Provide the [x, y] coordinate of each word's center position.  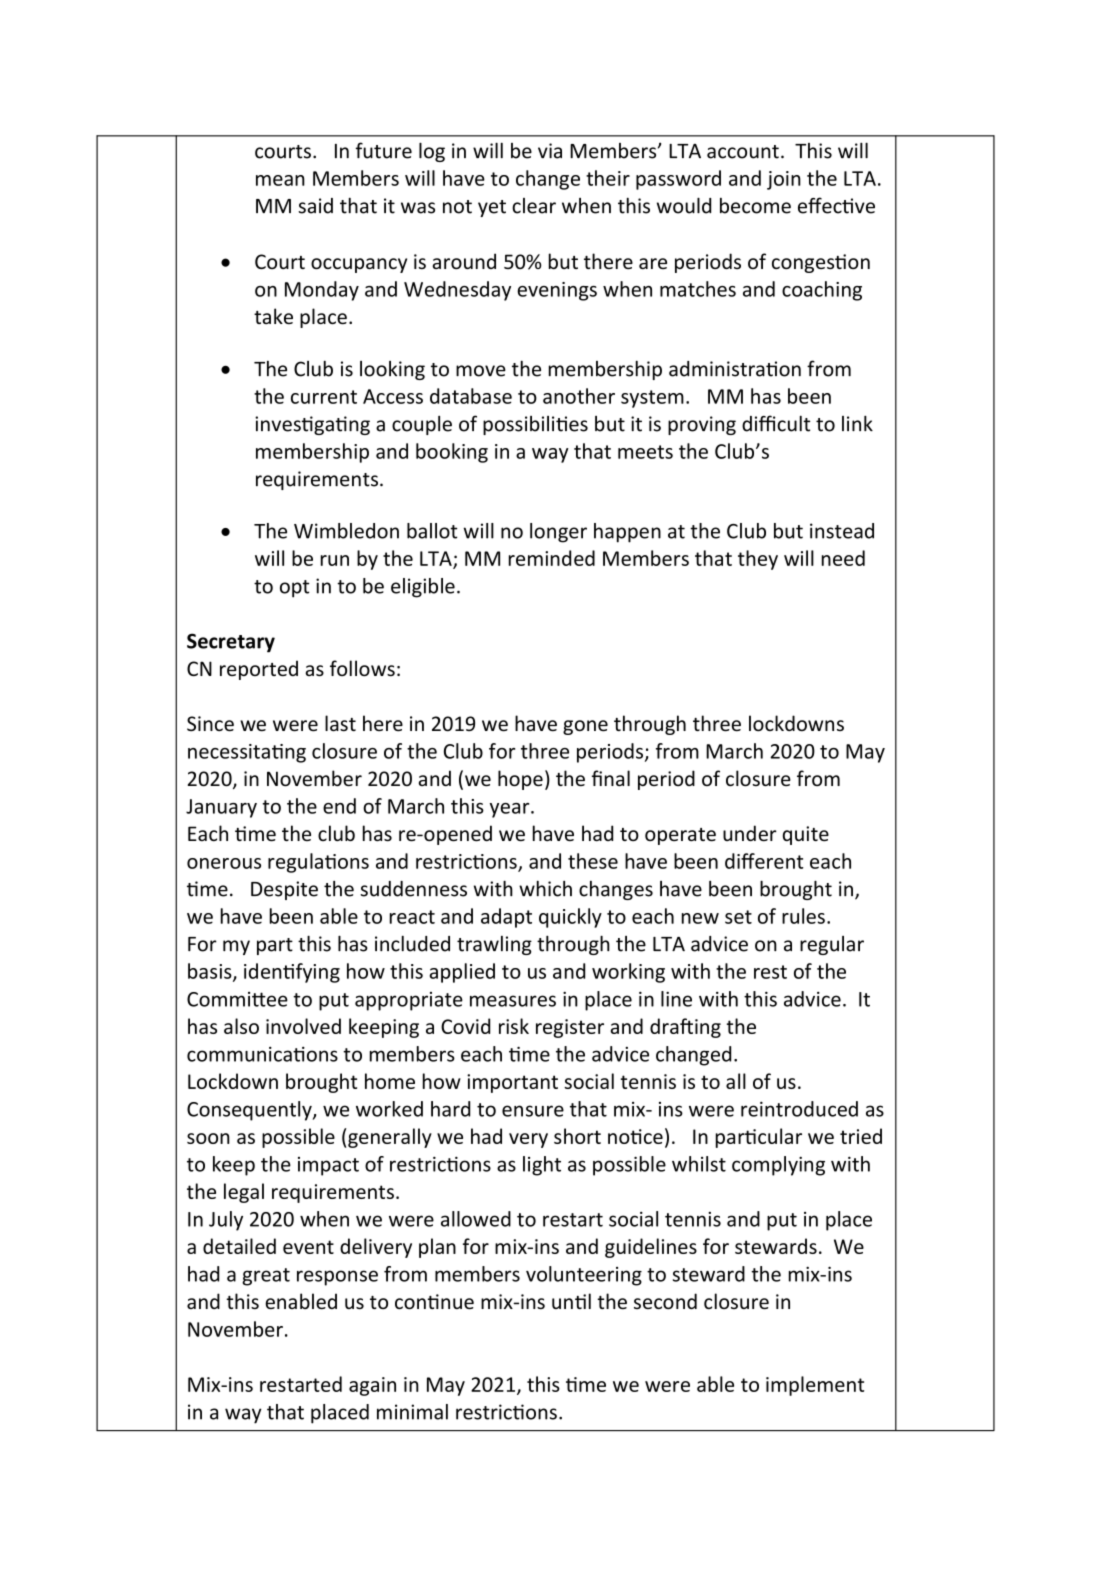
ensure [533, 1111]
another [579, 396]
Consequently [250, 1111]
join [784, 180]
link [857, 423]
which [545, 889]
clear [534, 206]
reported [259, 670]
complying [778, 1166]
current [324, 397]
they [758, 560]
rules [803, 916]
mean [280, 180]
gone [585, 727]
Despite [284, 890]
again [372, 1386]
